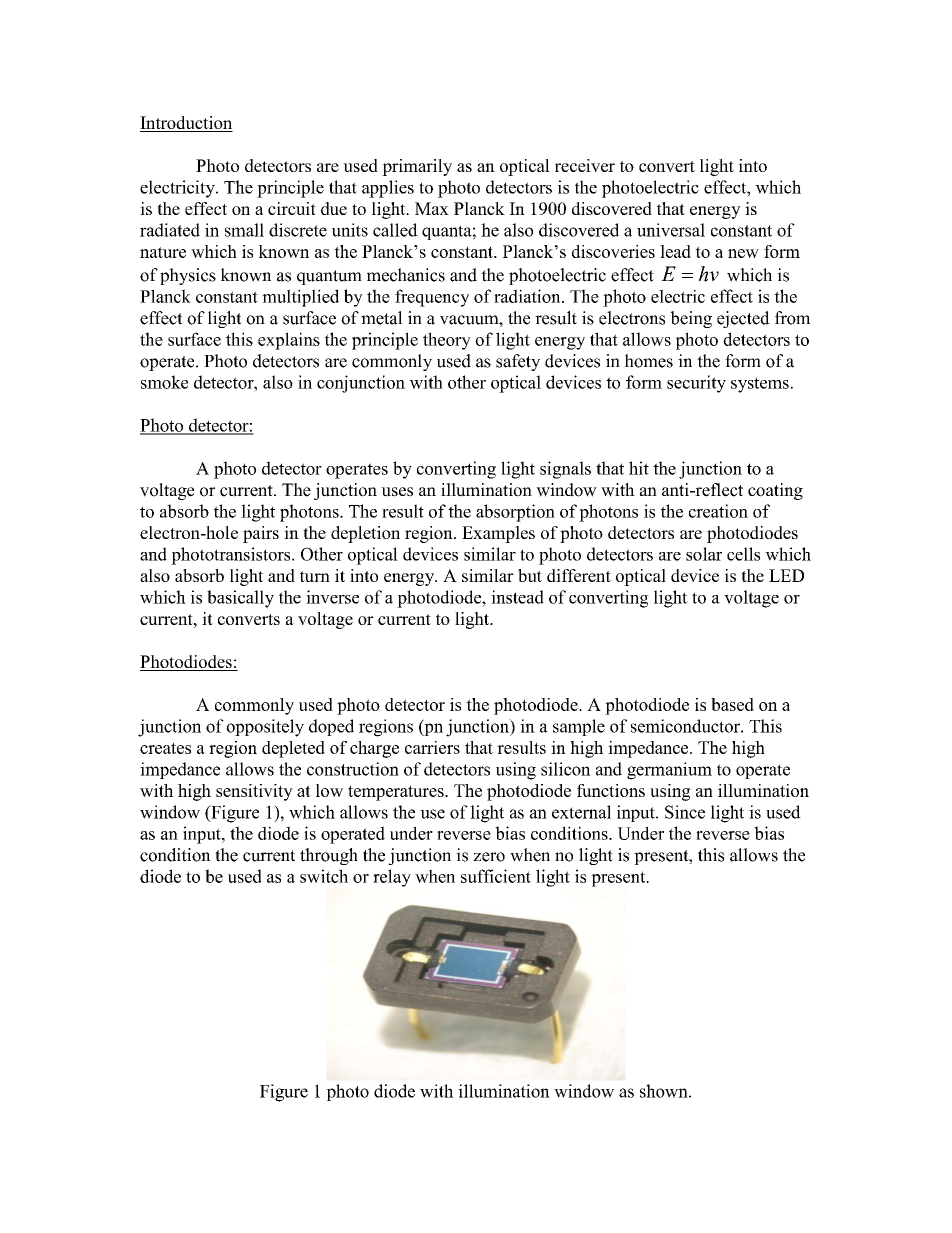 The height and width of the page is (1233, 952). Describe the element at coordinates (515, 513) in the page. I see `absorption` at that location.
